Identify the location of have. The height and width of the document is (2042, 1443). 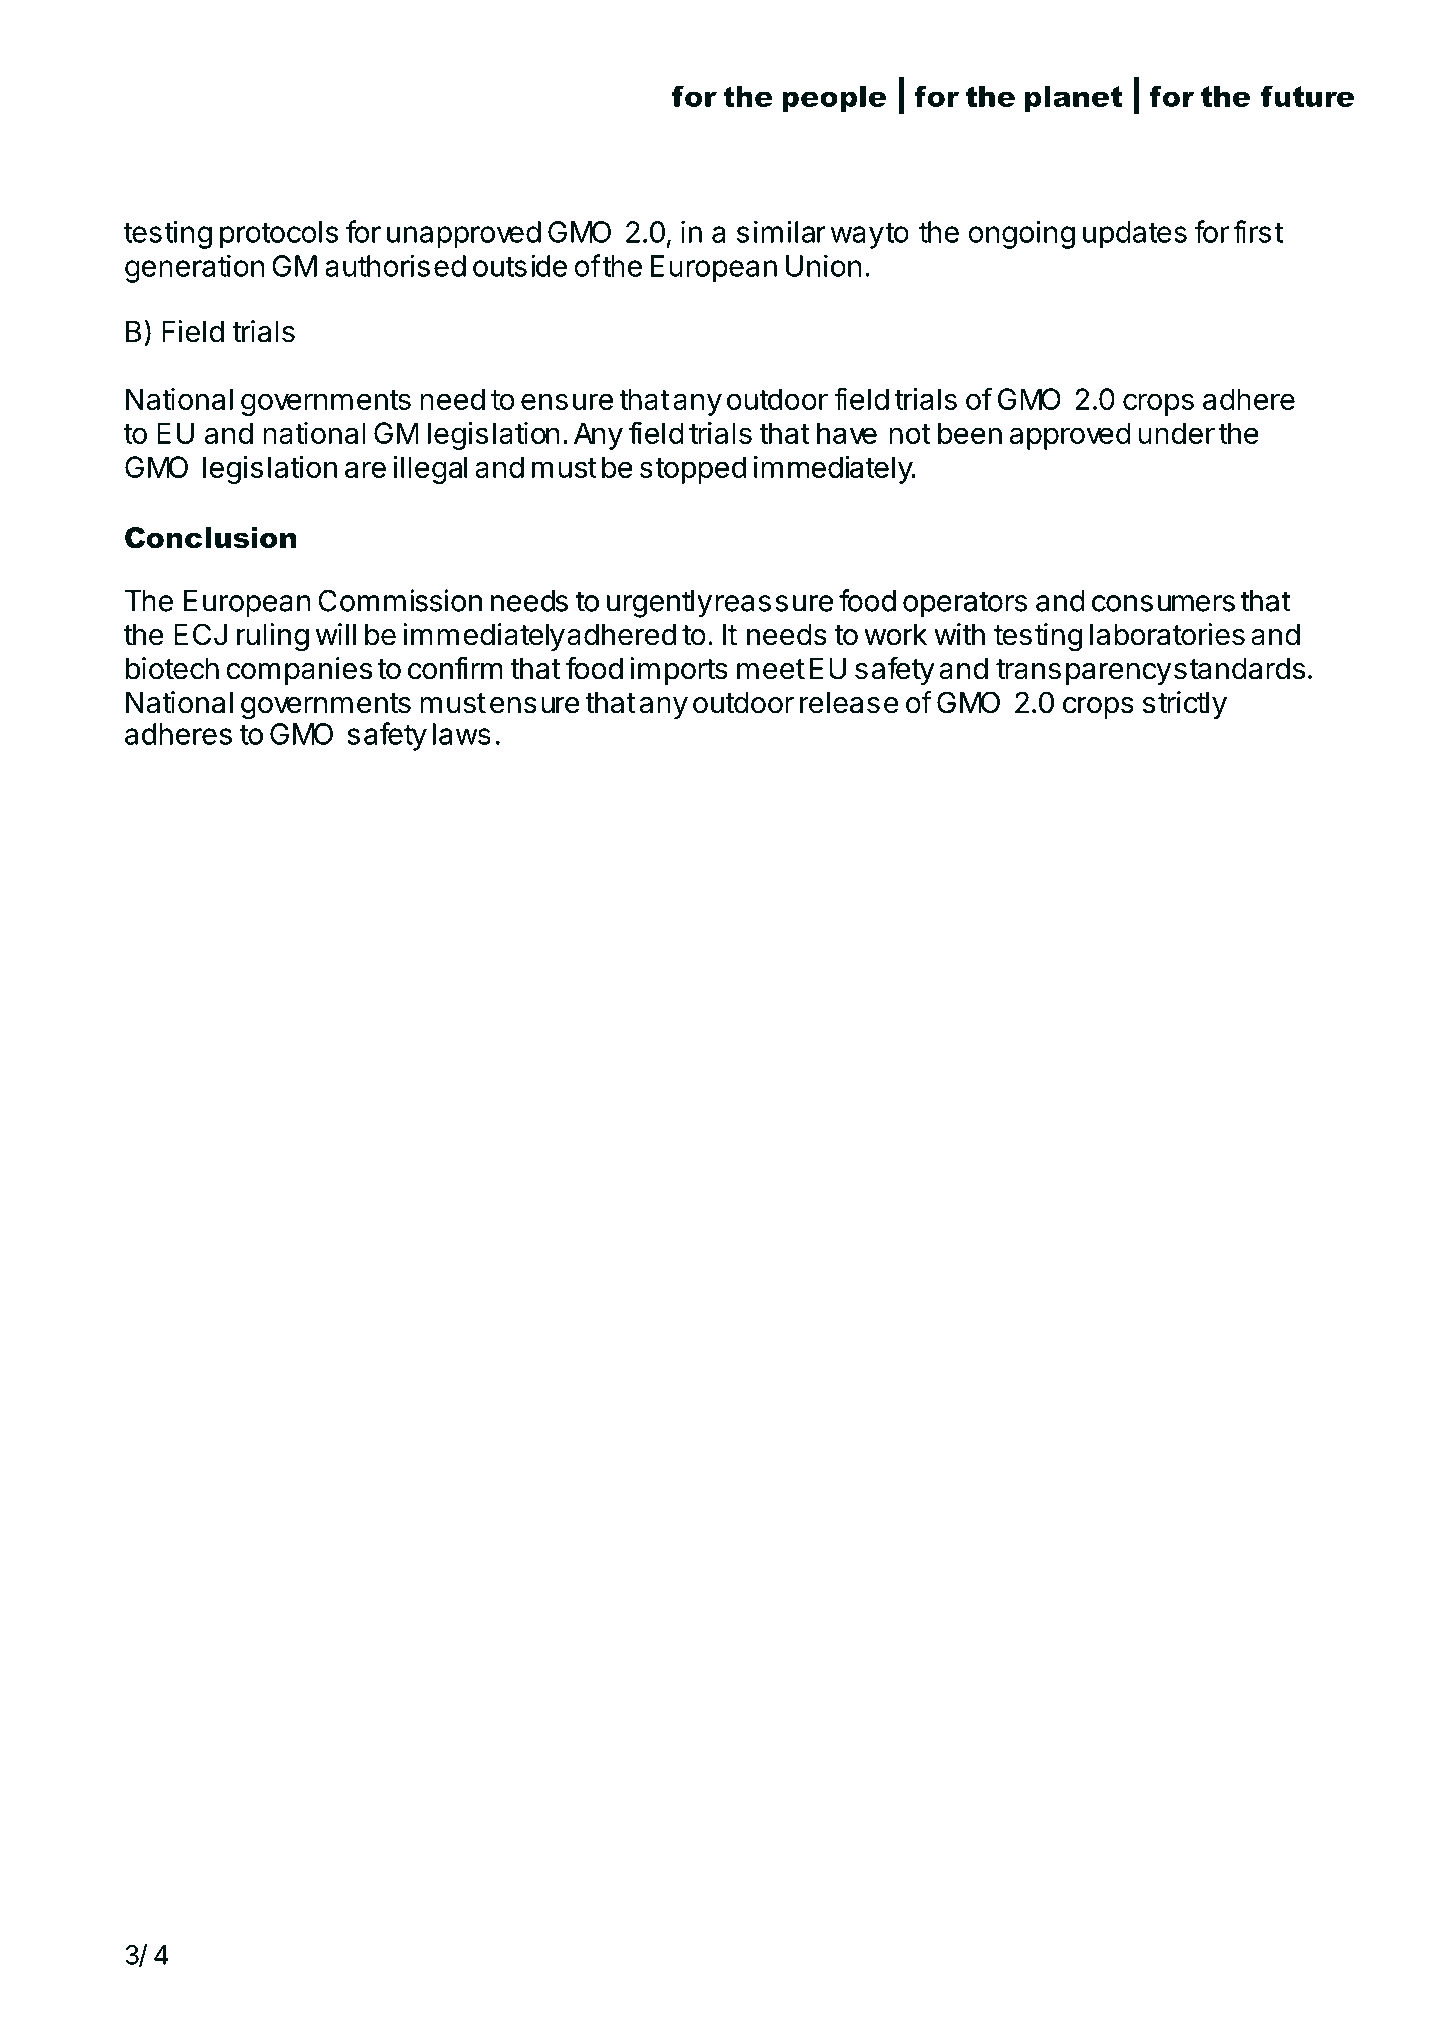
(847, 433).
